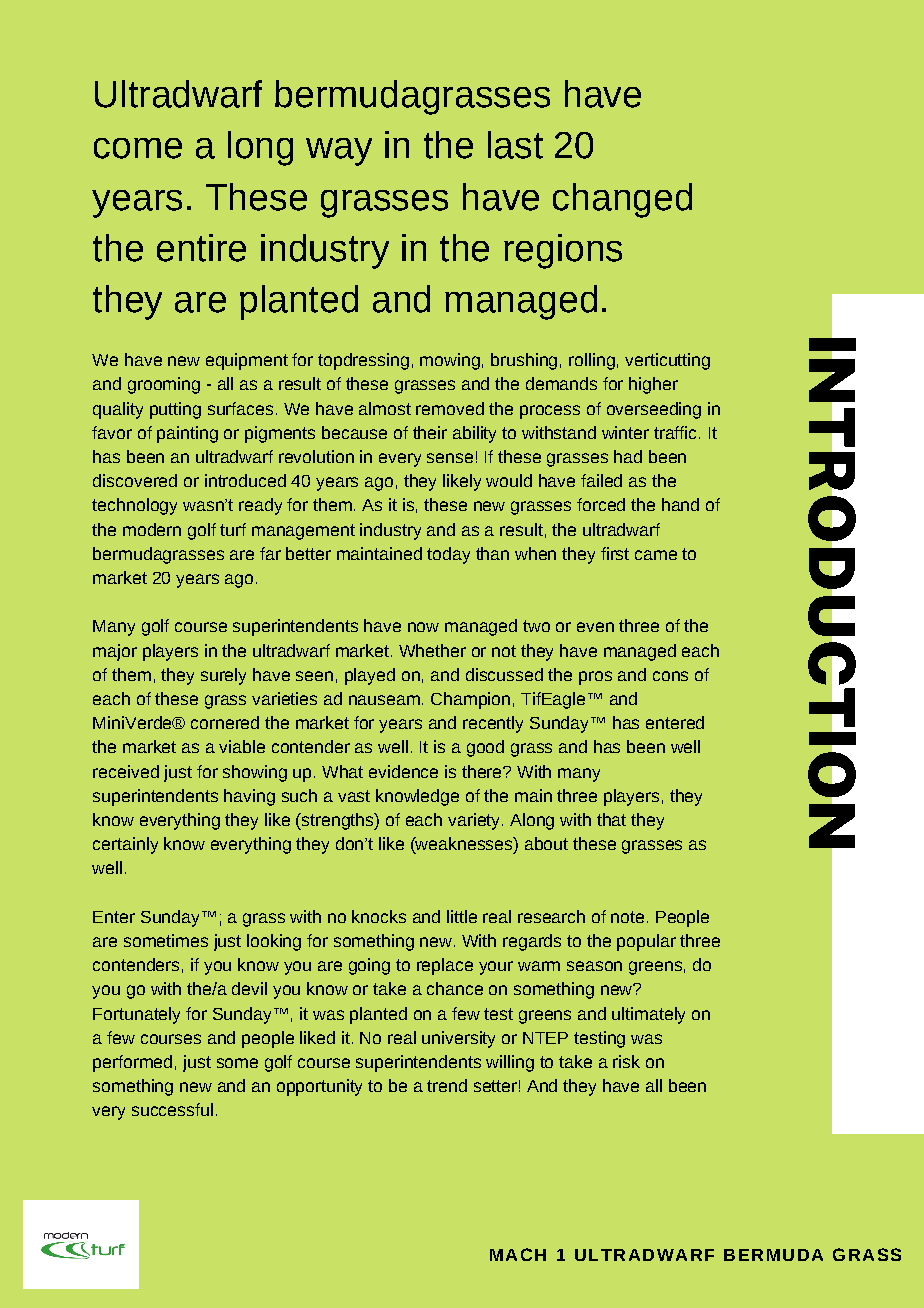  I want to click on risk, so click(626, 1061).
